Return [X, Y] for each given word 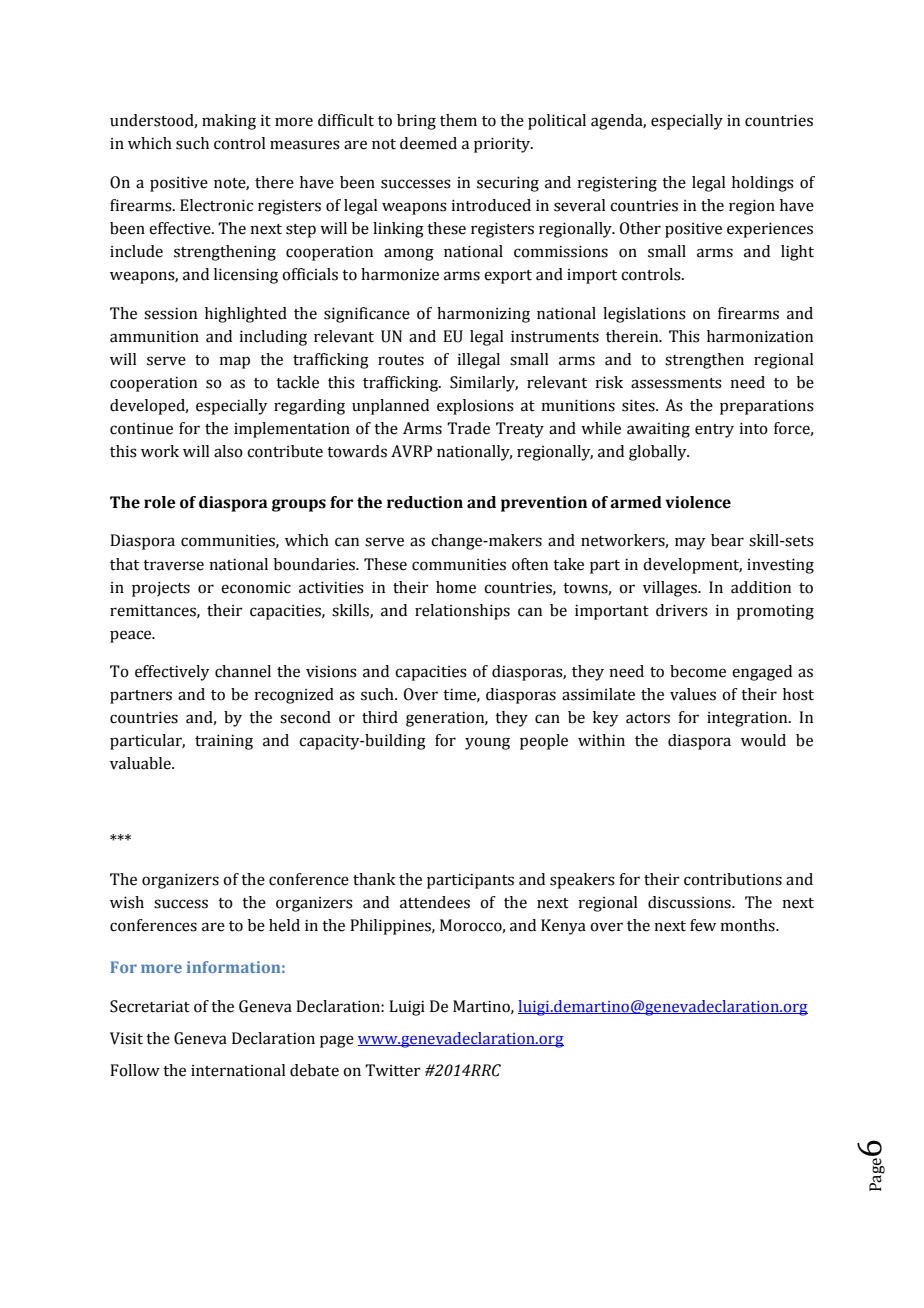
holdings [763, 184]
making [229, 122]
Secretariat [150, 1006]
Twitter [393, 1070]
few [703, 925]
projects [161, 589]
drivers [682, 610]
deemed [428, 143]
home [456, 587]
